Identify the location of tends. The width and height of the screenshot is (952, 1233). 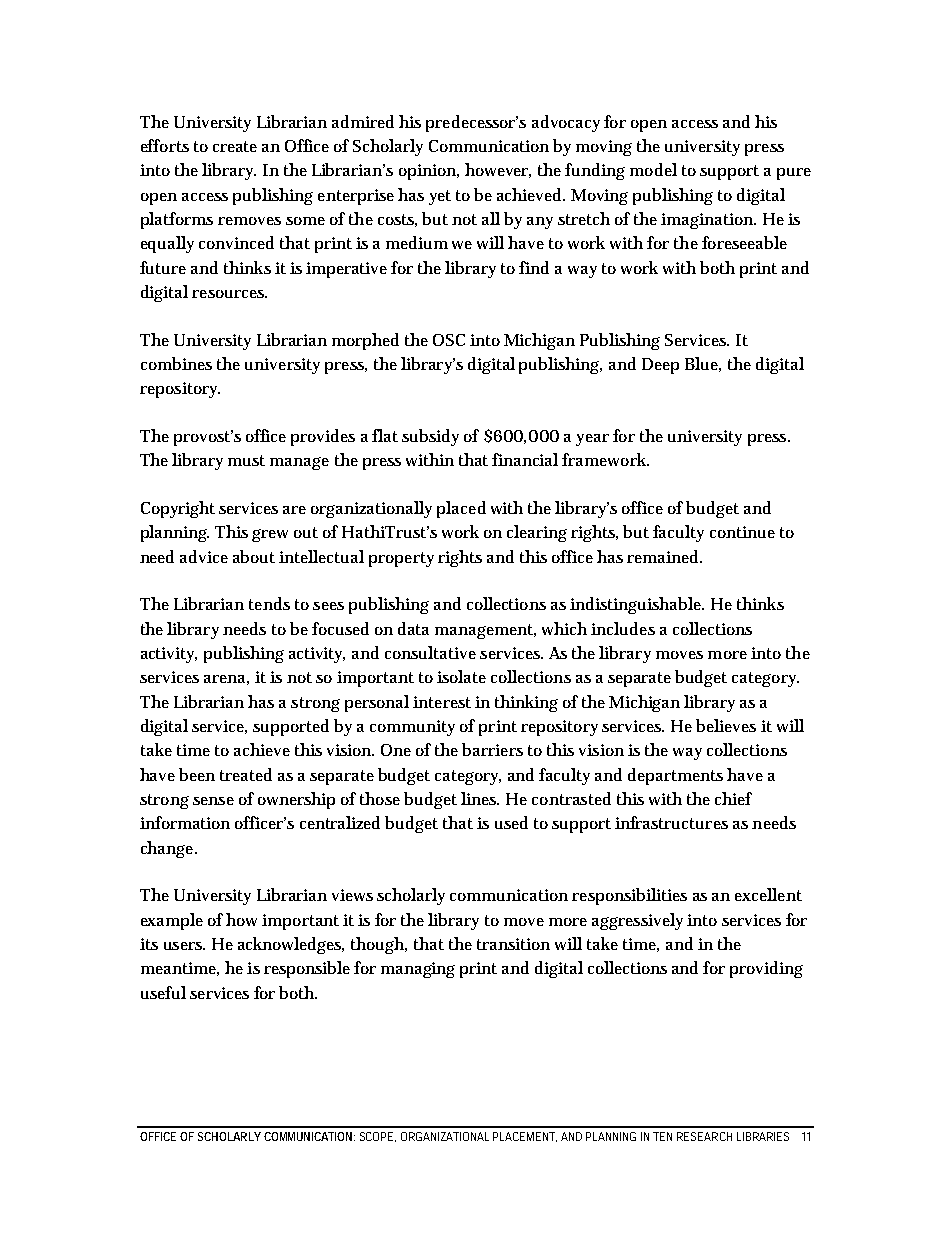
(269, 603).
